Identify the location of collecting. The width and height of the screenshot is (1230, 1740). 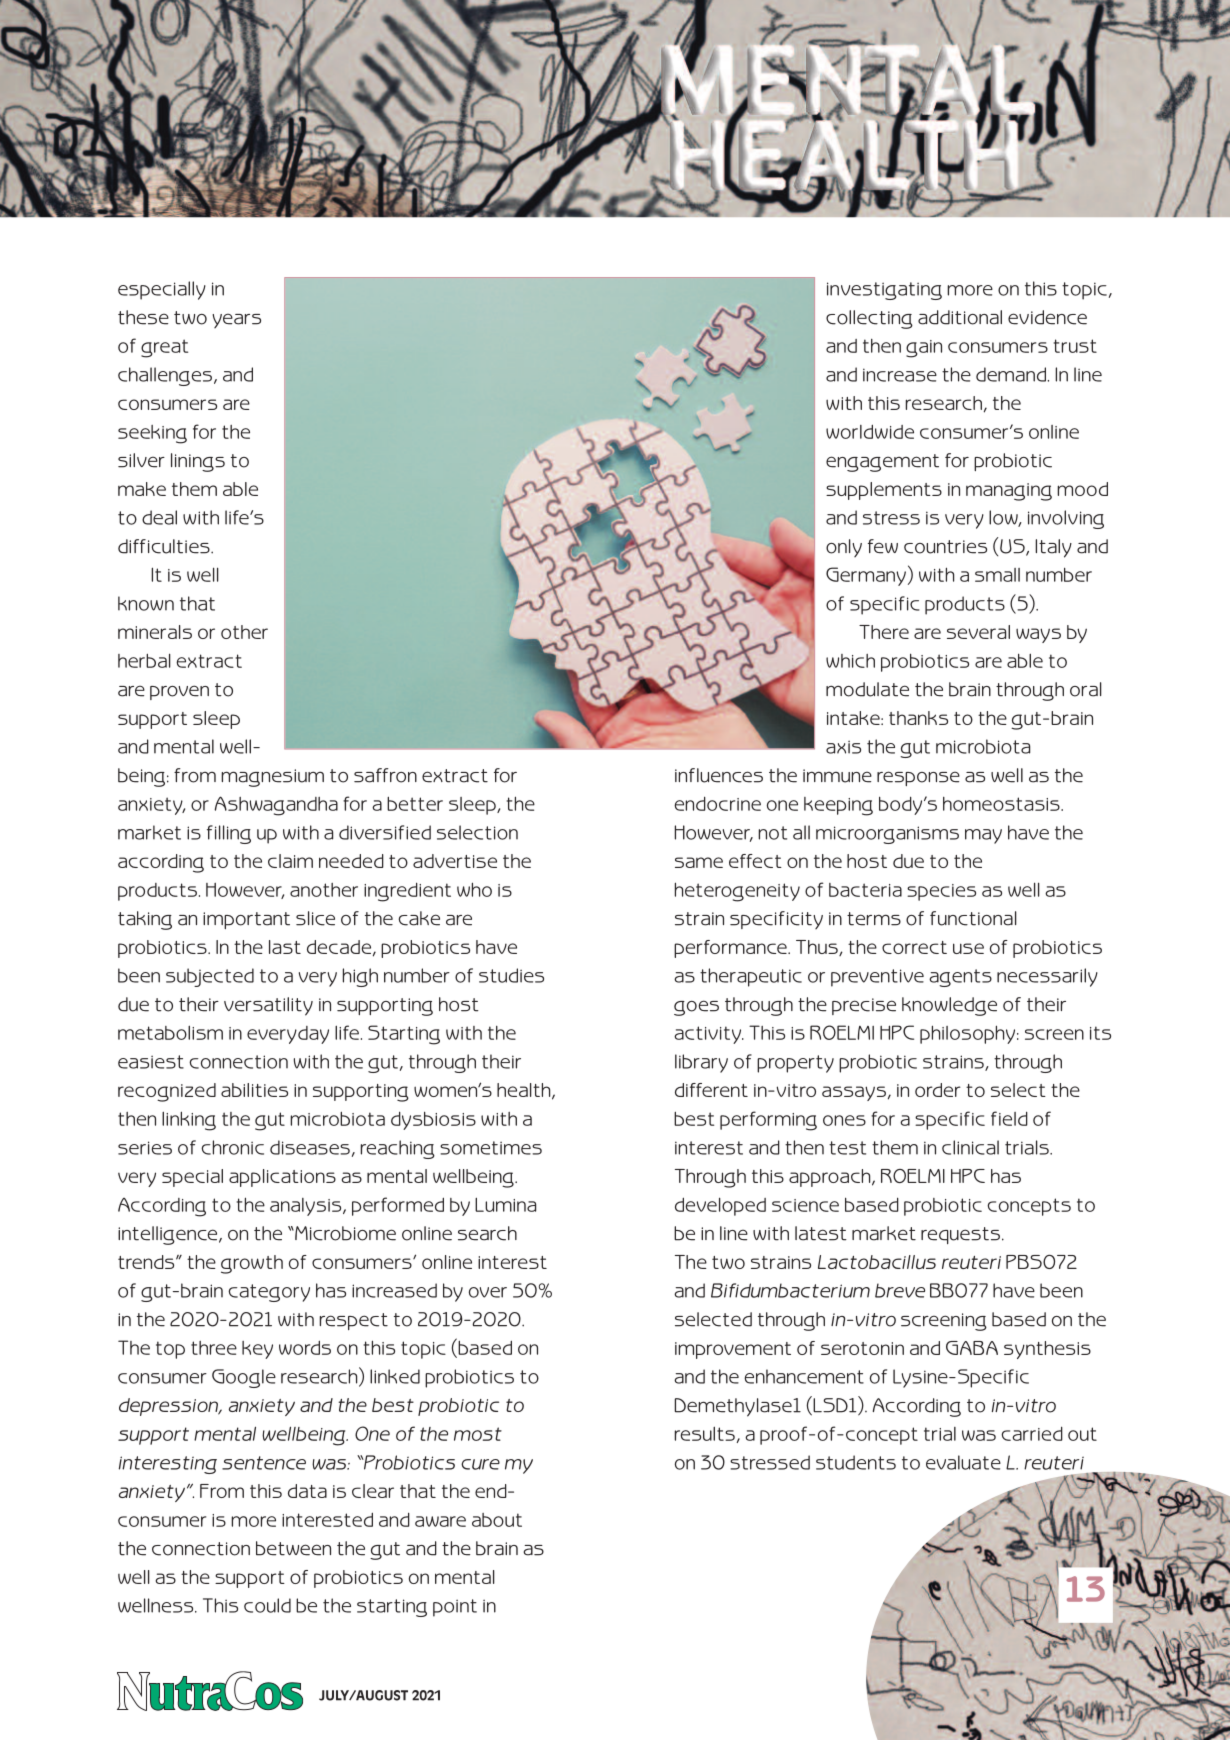
(869, 319).
